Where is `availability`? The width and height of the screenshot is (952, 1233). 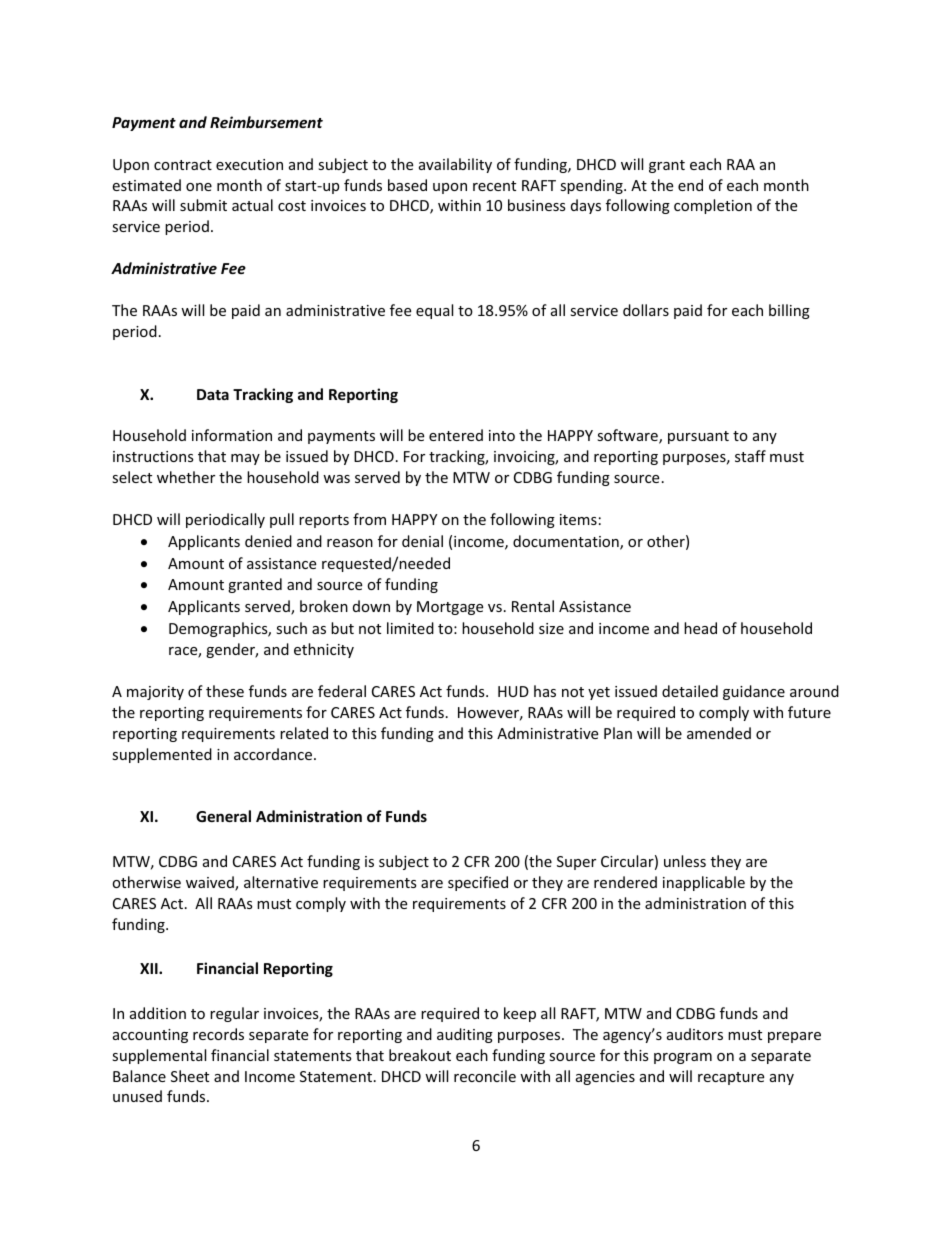
availability is located at coordinates (455, 165).
